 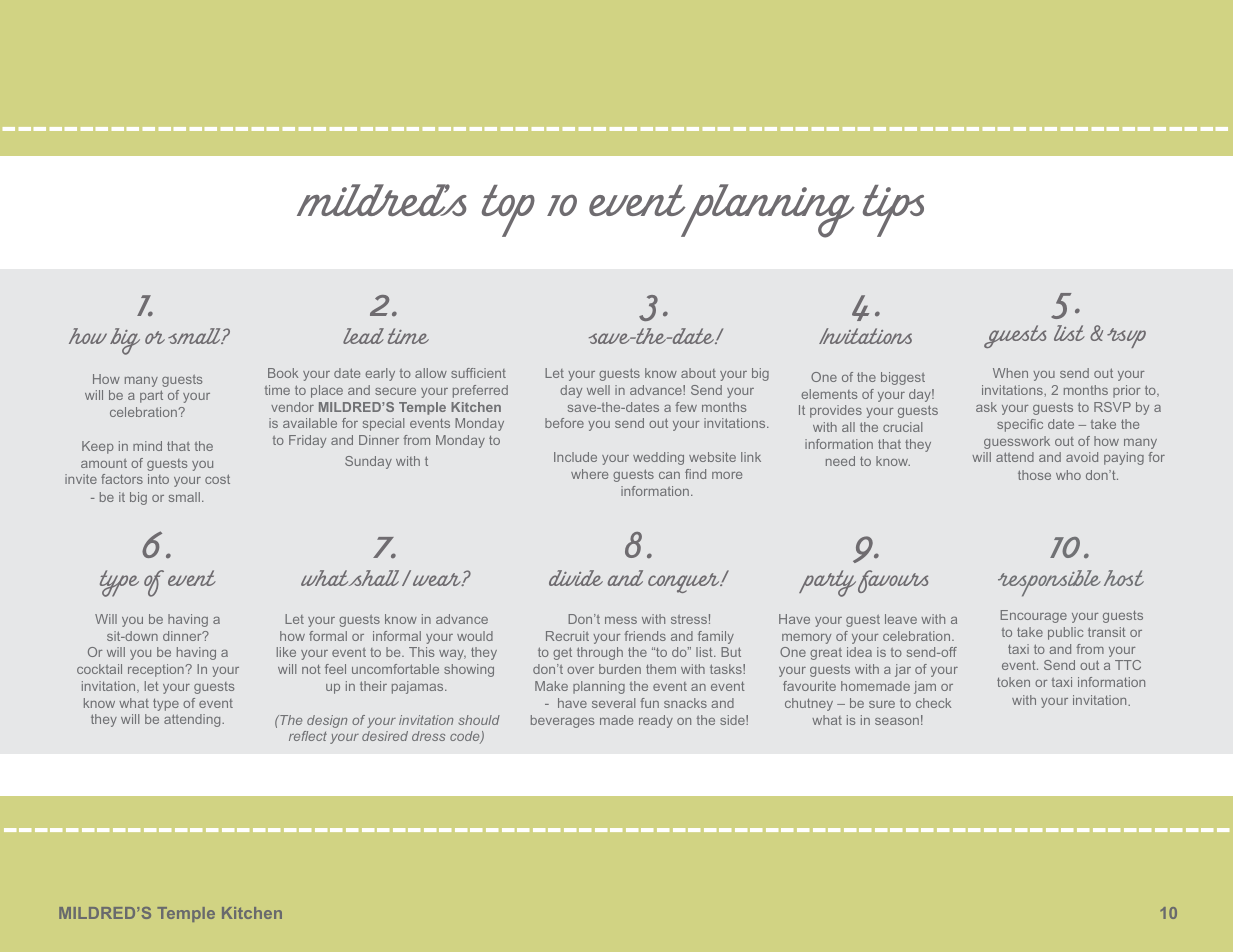 What do you see at coordinates (562, 721) in the image?
I see `beverages` at bounding box center [562, 721].
